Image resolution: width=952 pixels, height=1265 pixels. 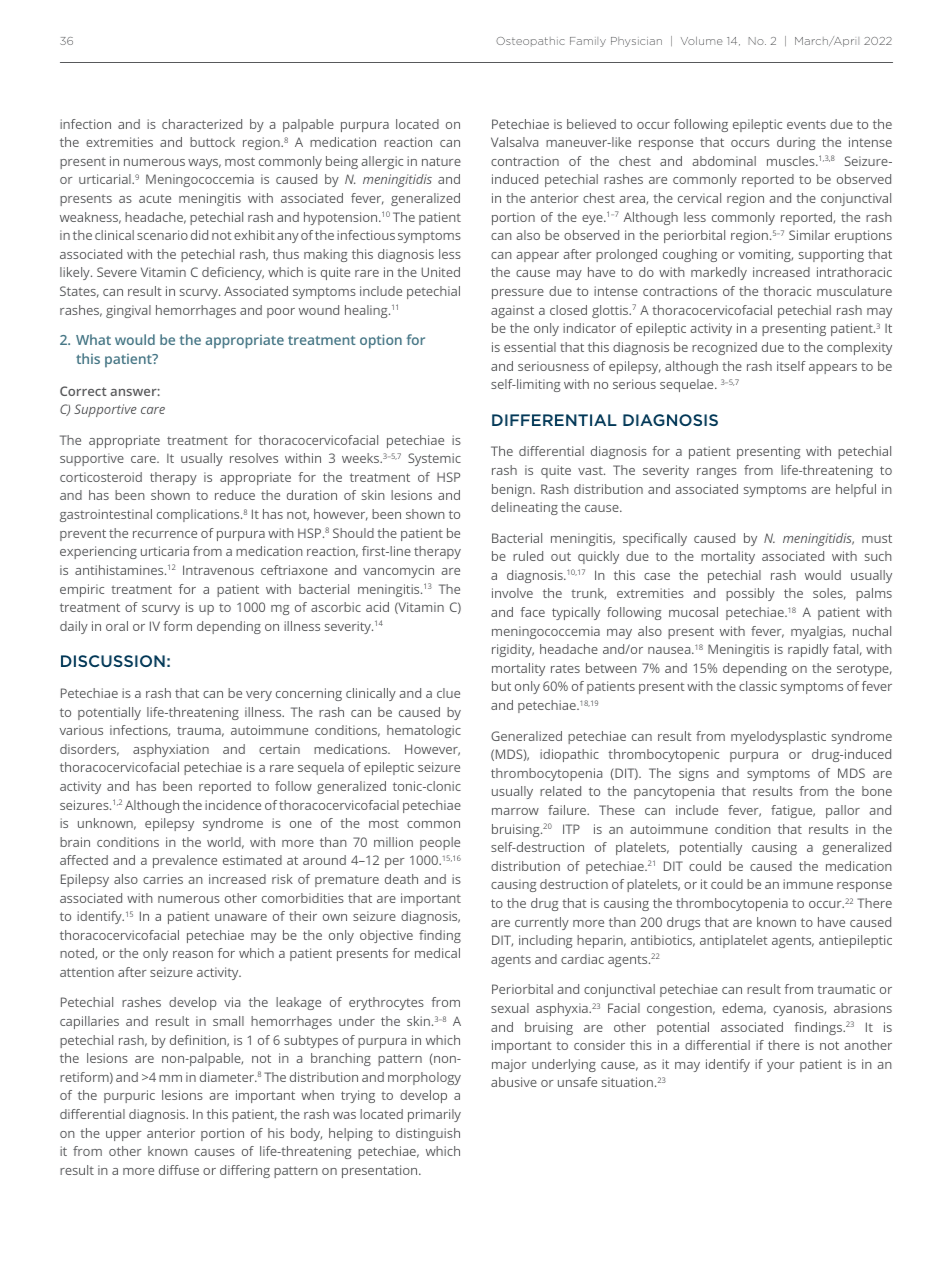 I want to click on carries, so click(x=163, y=879).
